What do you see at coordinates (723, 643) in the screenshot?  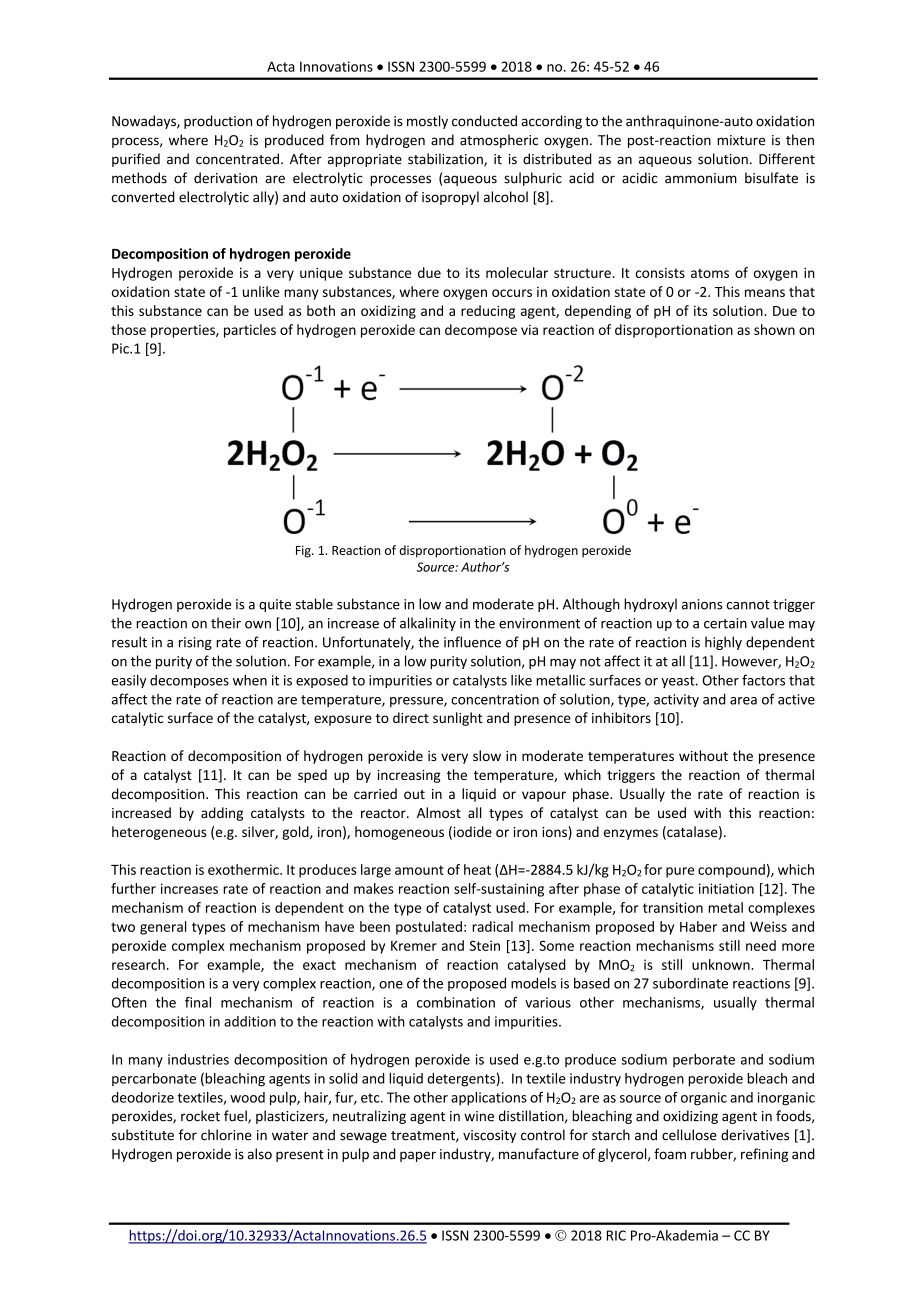 I see `highly` at bounding box center [723, 643].
